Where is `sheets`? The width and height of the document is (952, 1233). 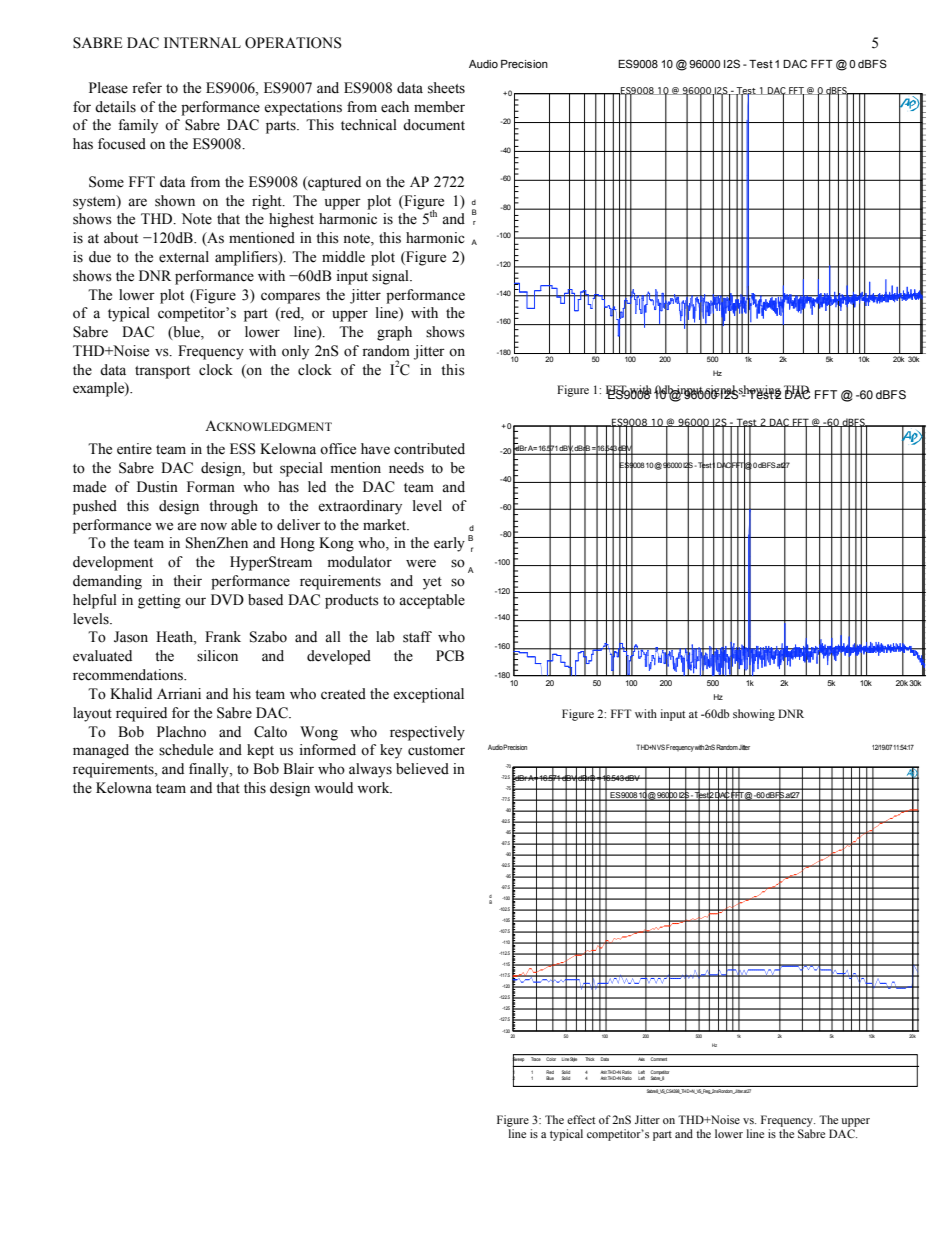 sheets is located at coordinates (446, 88).
